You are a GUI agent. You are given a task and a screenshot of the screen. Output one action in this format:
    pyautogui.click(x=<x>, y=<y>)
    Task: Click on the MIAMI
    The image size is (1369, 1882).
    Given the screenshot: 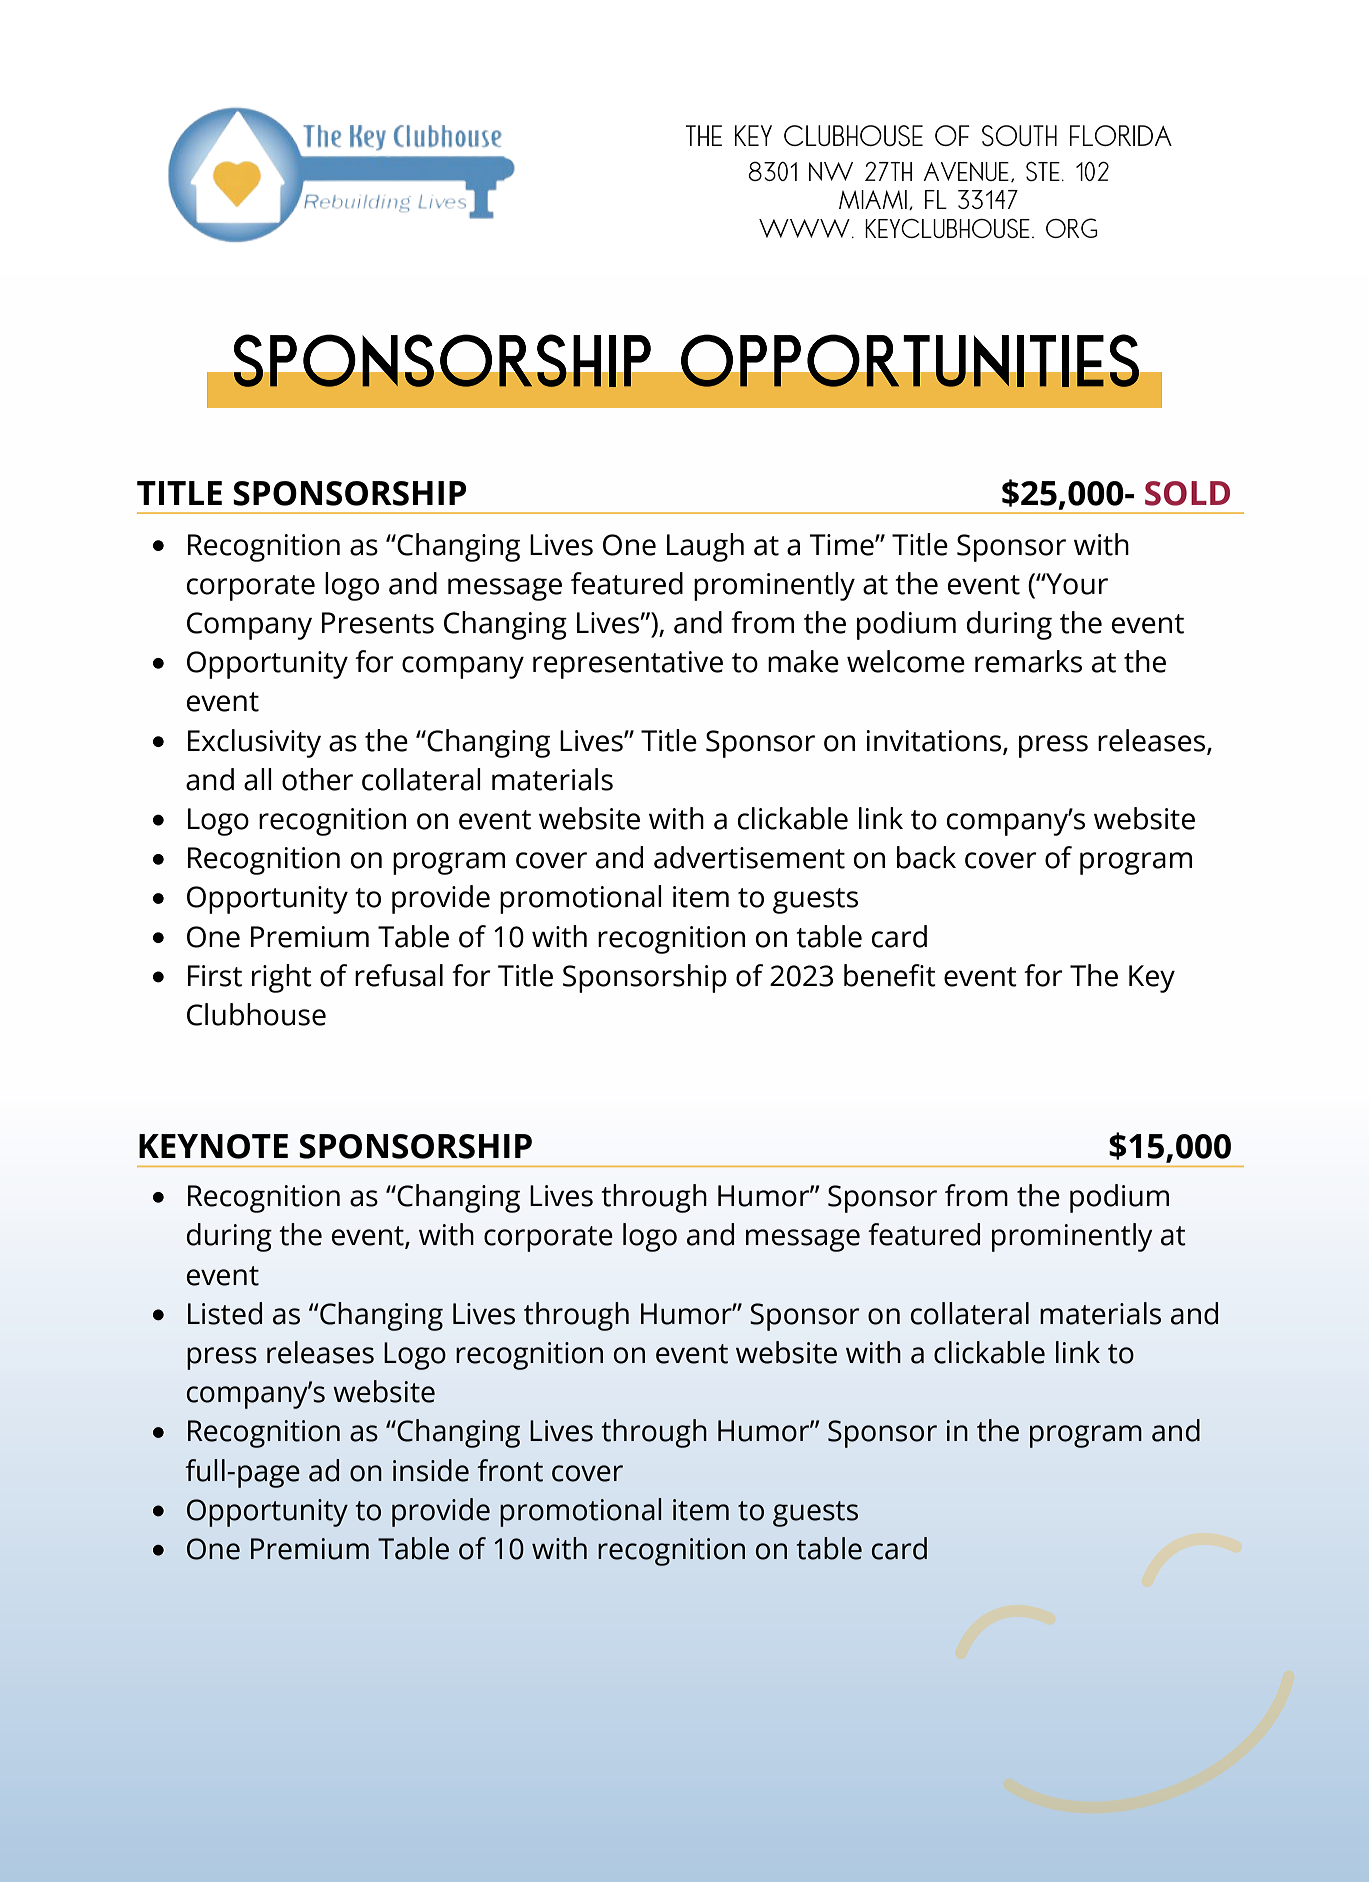 What is the action you would take?
    pyautogui.click(x=873, y=199)
